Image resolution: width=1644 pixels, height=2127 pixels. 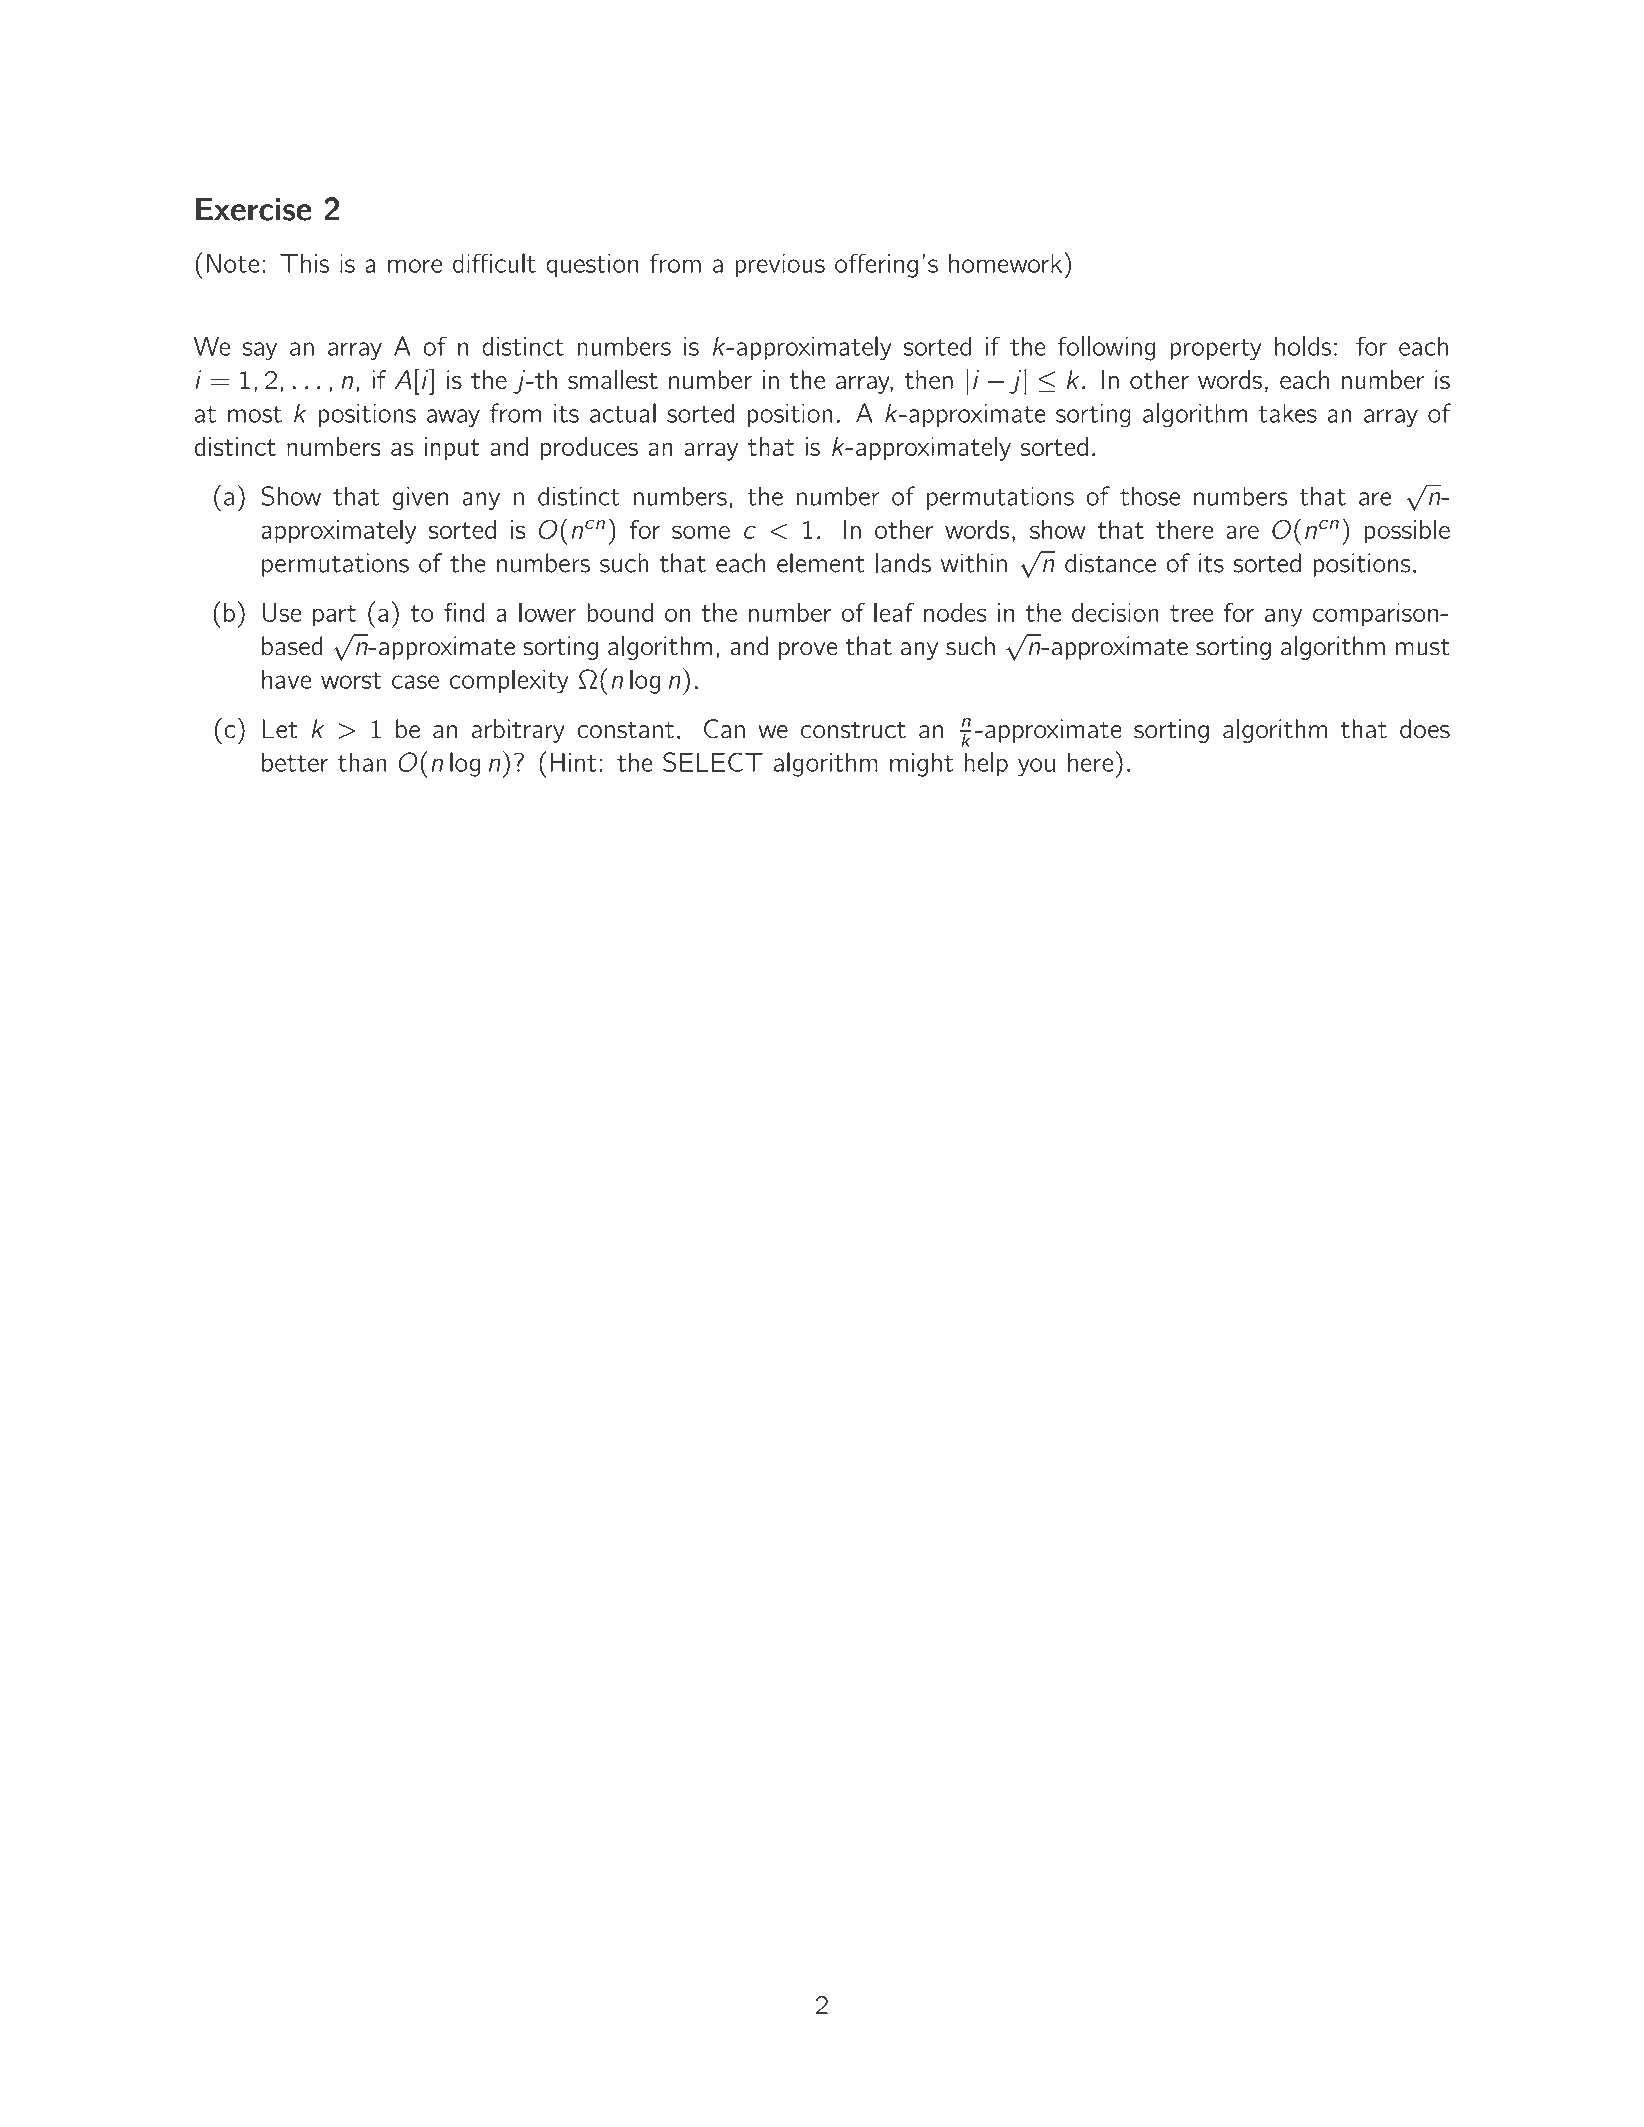 What do you see at coordinates (780, 265) in the screenshot?
I see `previous` at bounding box center [780, 265].
